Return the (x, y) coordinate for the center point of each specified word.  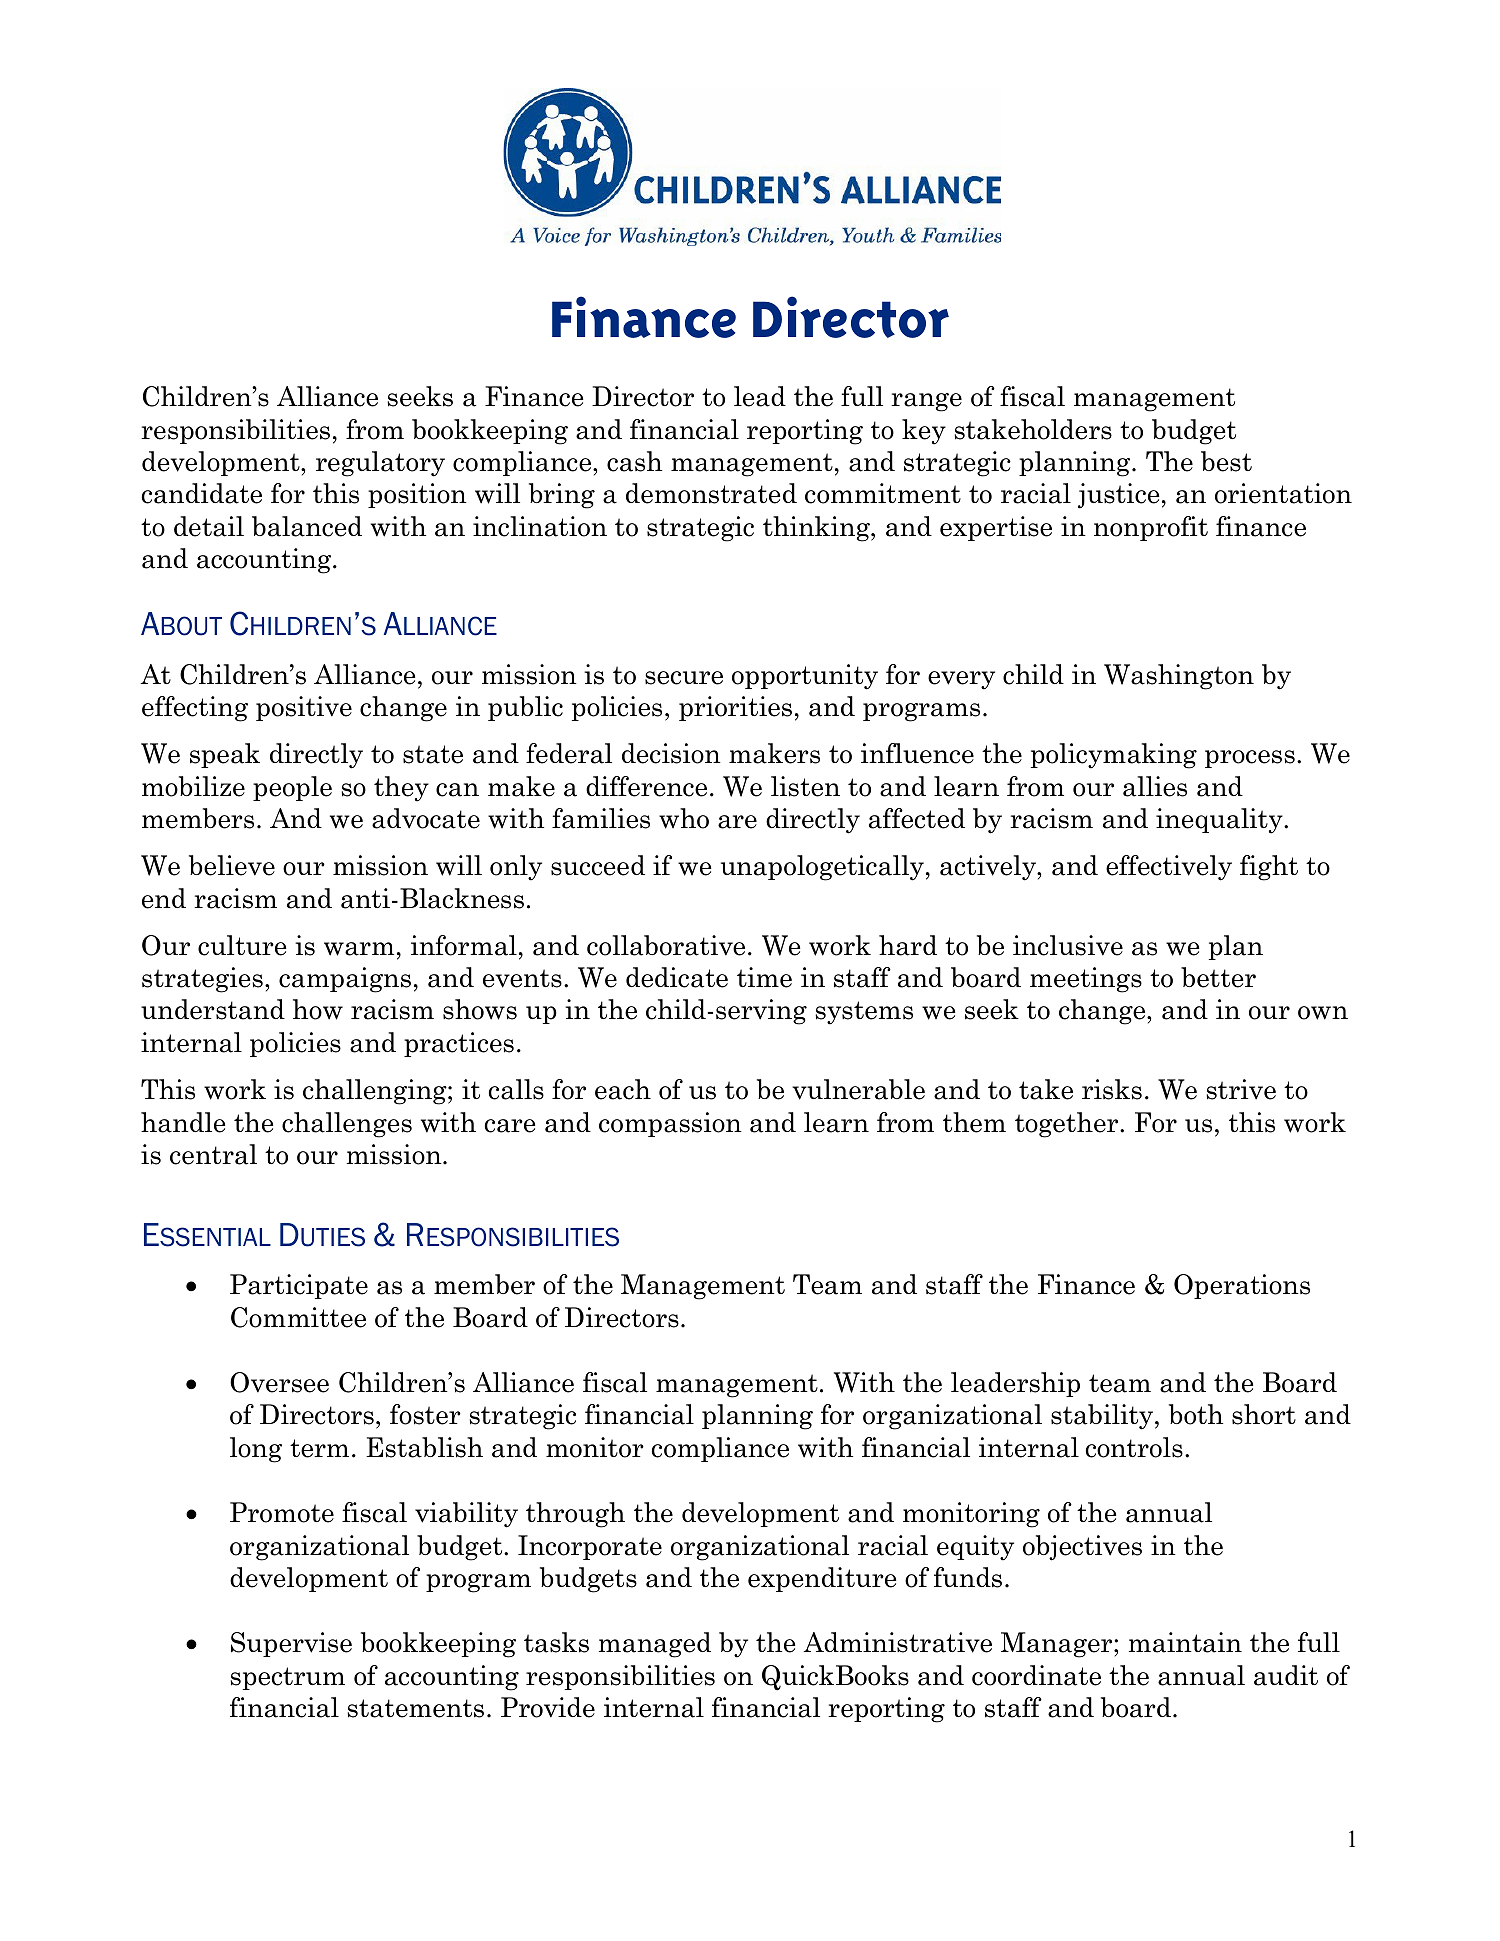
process (1250, 759)
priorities (735, 708)
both (1196, 1414)
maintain (1185, 1642)
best (1226, 461)
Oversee (279, 1382)
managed (655, 1645)
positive (304, 708)
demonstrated (711, 493)
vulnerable (858, 1089)
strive (1241, 1089)
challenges (347, 1125)
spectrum (287, 1678)
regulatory (380, 464)
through (575, 1515)
